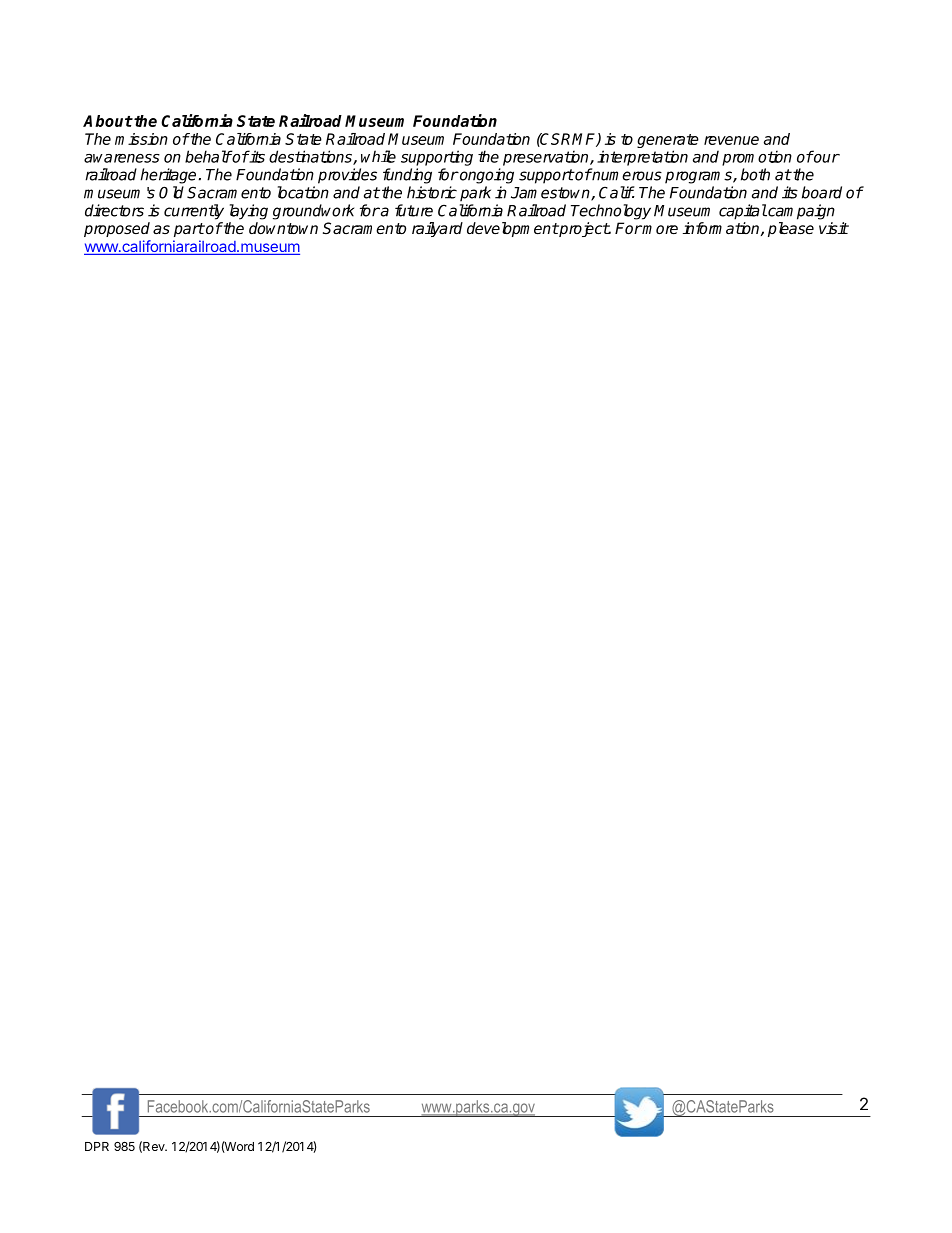 Image resolution: width=952 pixels, height=1233 pixels. What do you see at coordinates (168, 176) in the screenshot?
I see `heritage` at bounding box center [168, 176].
